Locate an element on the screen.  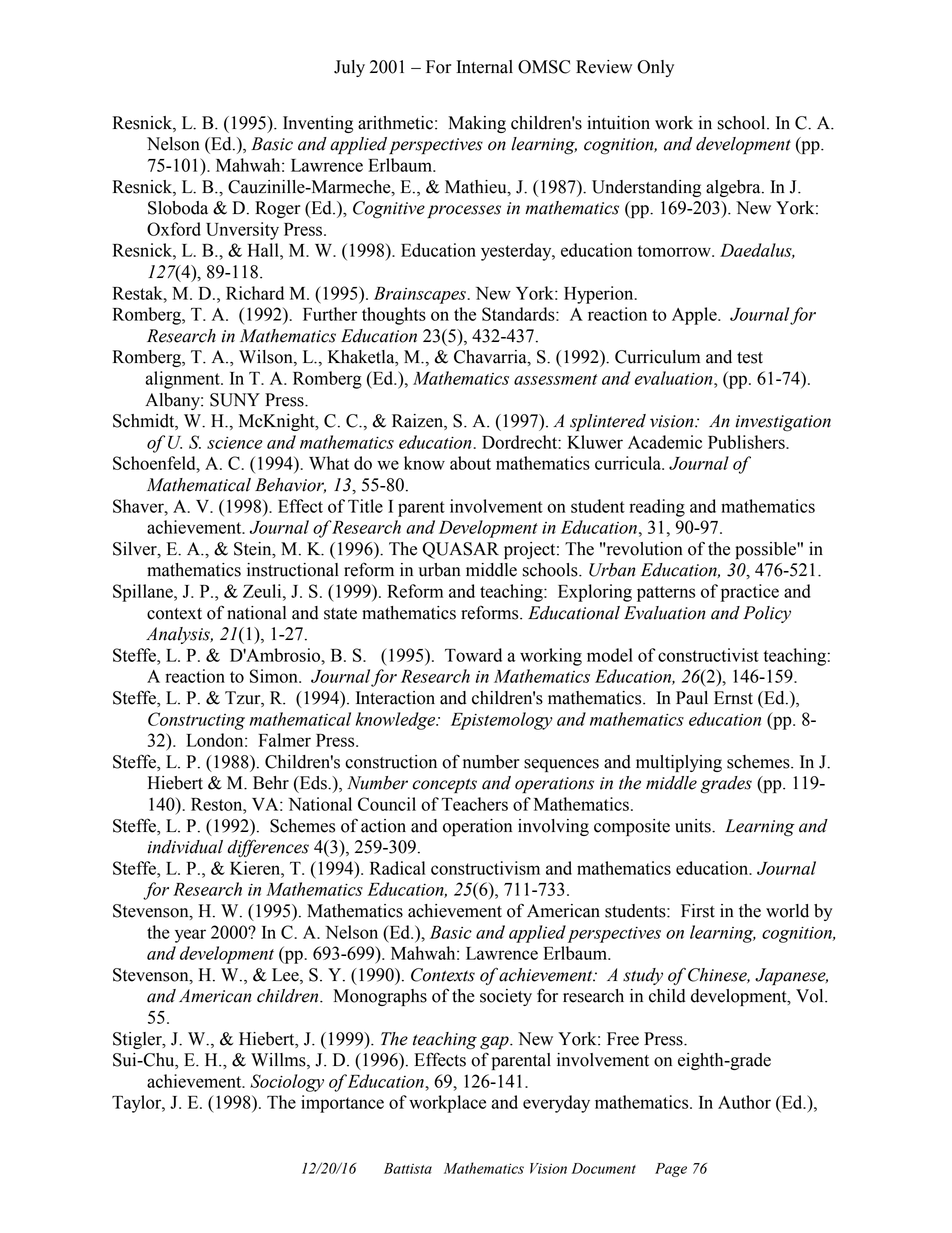
Only is located at coordinates (655, 68).
